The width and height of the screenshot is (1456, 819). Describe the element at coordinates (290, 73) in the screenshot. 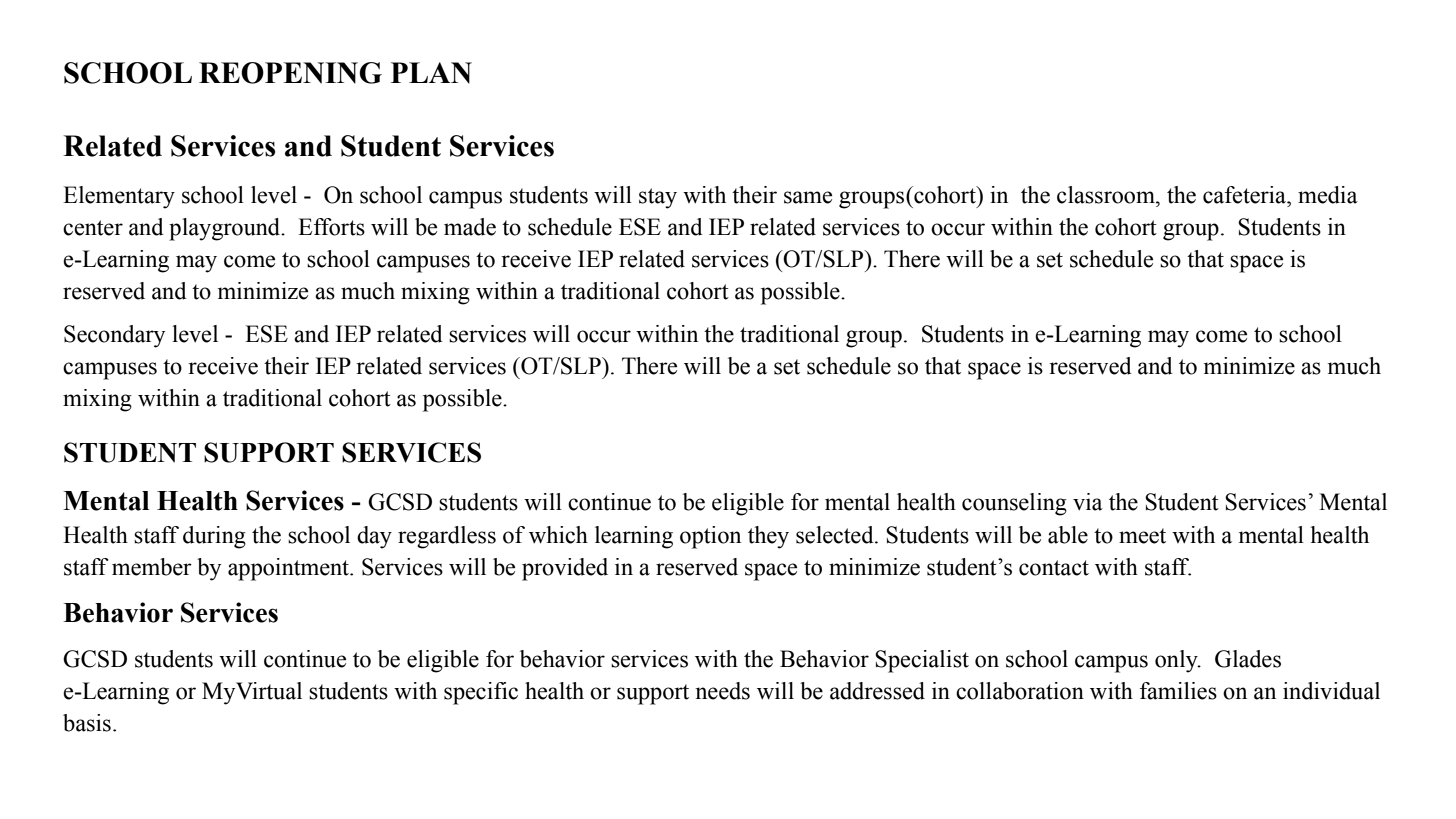

I see `REOPENING` at that location.
